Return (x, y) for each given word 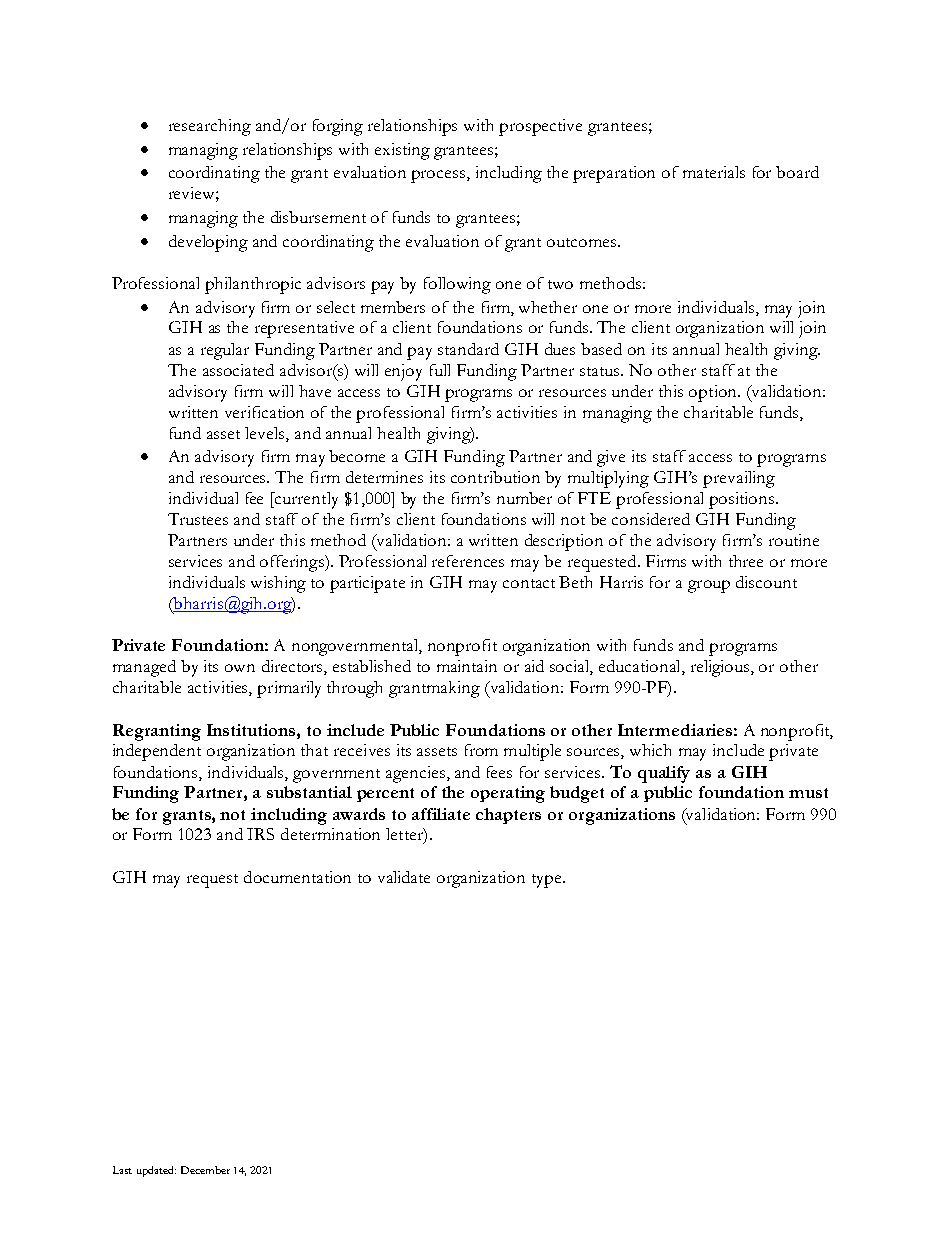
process (439, 176)
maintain (467, 666)
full (440, 370)
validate (404, 877)
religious (721, 668)
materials (714, 172)
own (240, 668)
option (714, 393)
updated (156, 1171)
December (205, 1170)
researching (210, 127)
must (808, 793)
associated (238, 370)
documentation (297, 877)
